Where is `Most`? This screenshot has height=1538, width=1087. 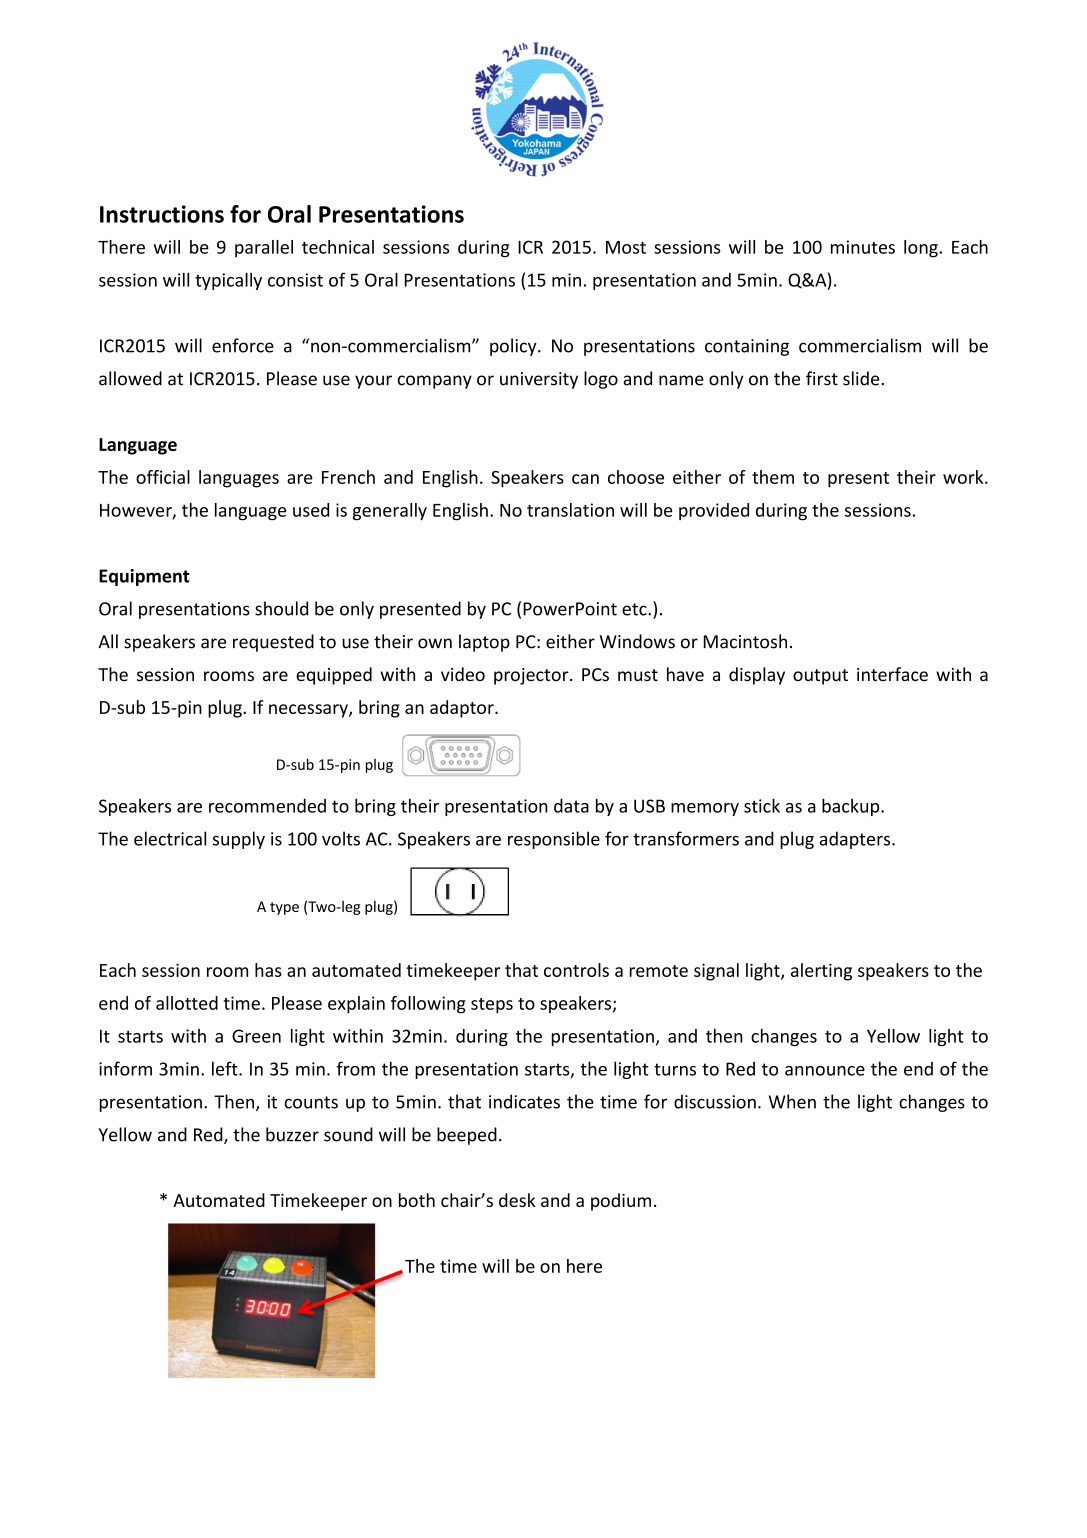 Most is located at coordinates (626, 247).
